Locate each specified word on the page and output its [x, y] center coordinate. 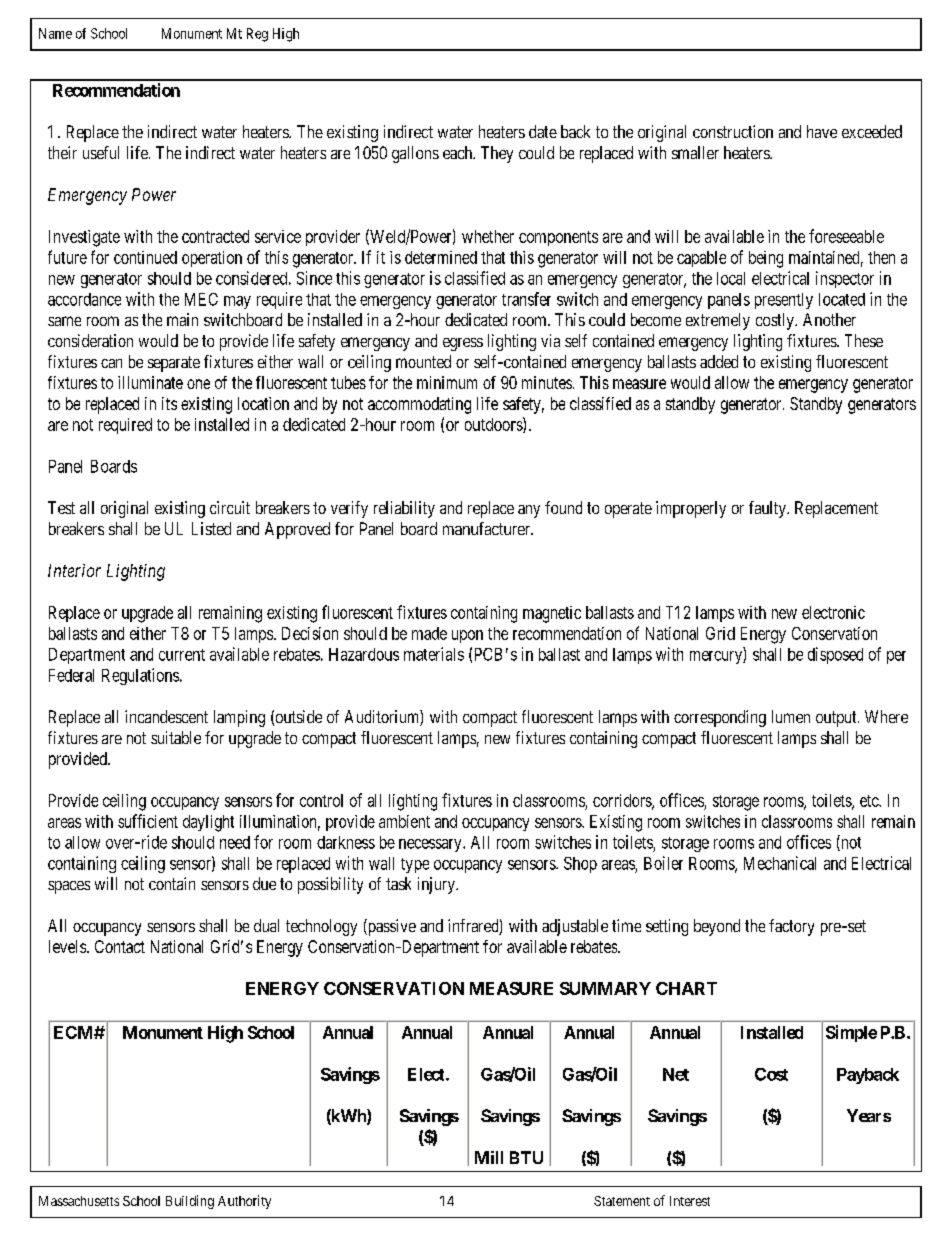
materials [434, 654]
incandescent [166, 716]
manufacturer [487, 528]
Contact [120, 946]
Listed [211, 528]
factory [791, 927]
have [822, 131]
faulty [768, 509]
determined [441, 257]
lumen [791, 716]
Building [190, 1202]
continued [145, 257]
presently [784, 301]
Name [55, 33]
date [543, 131]
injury [437, 885]
